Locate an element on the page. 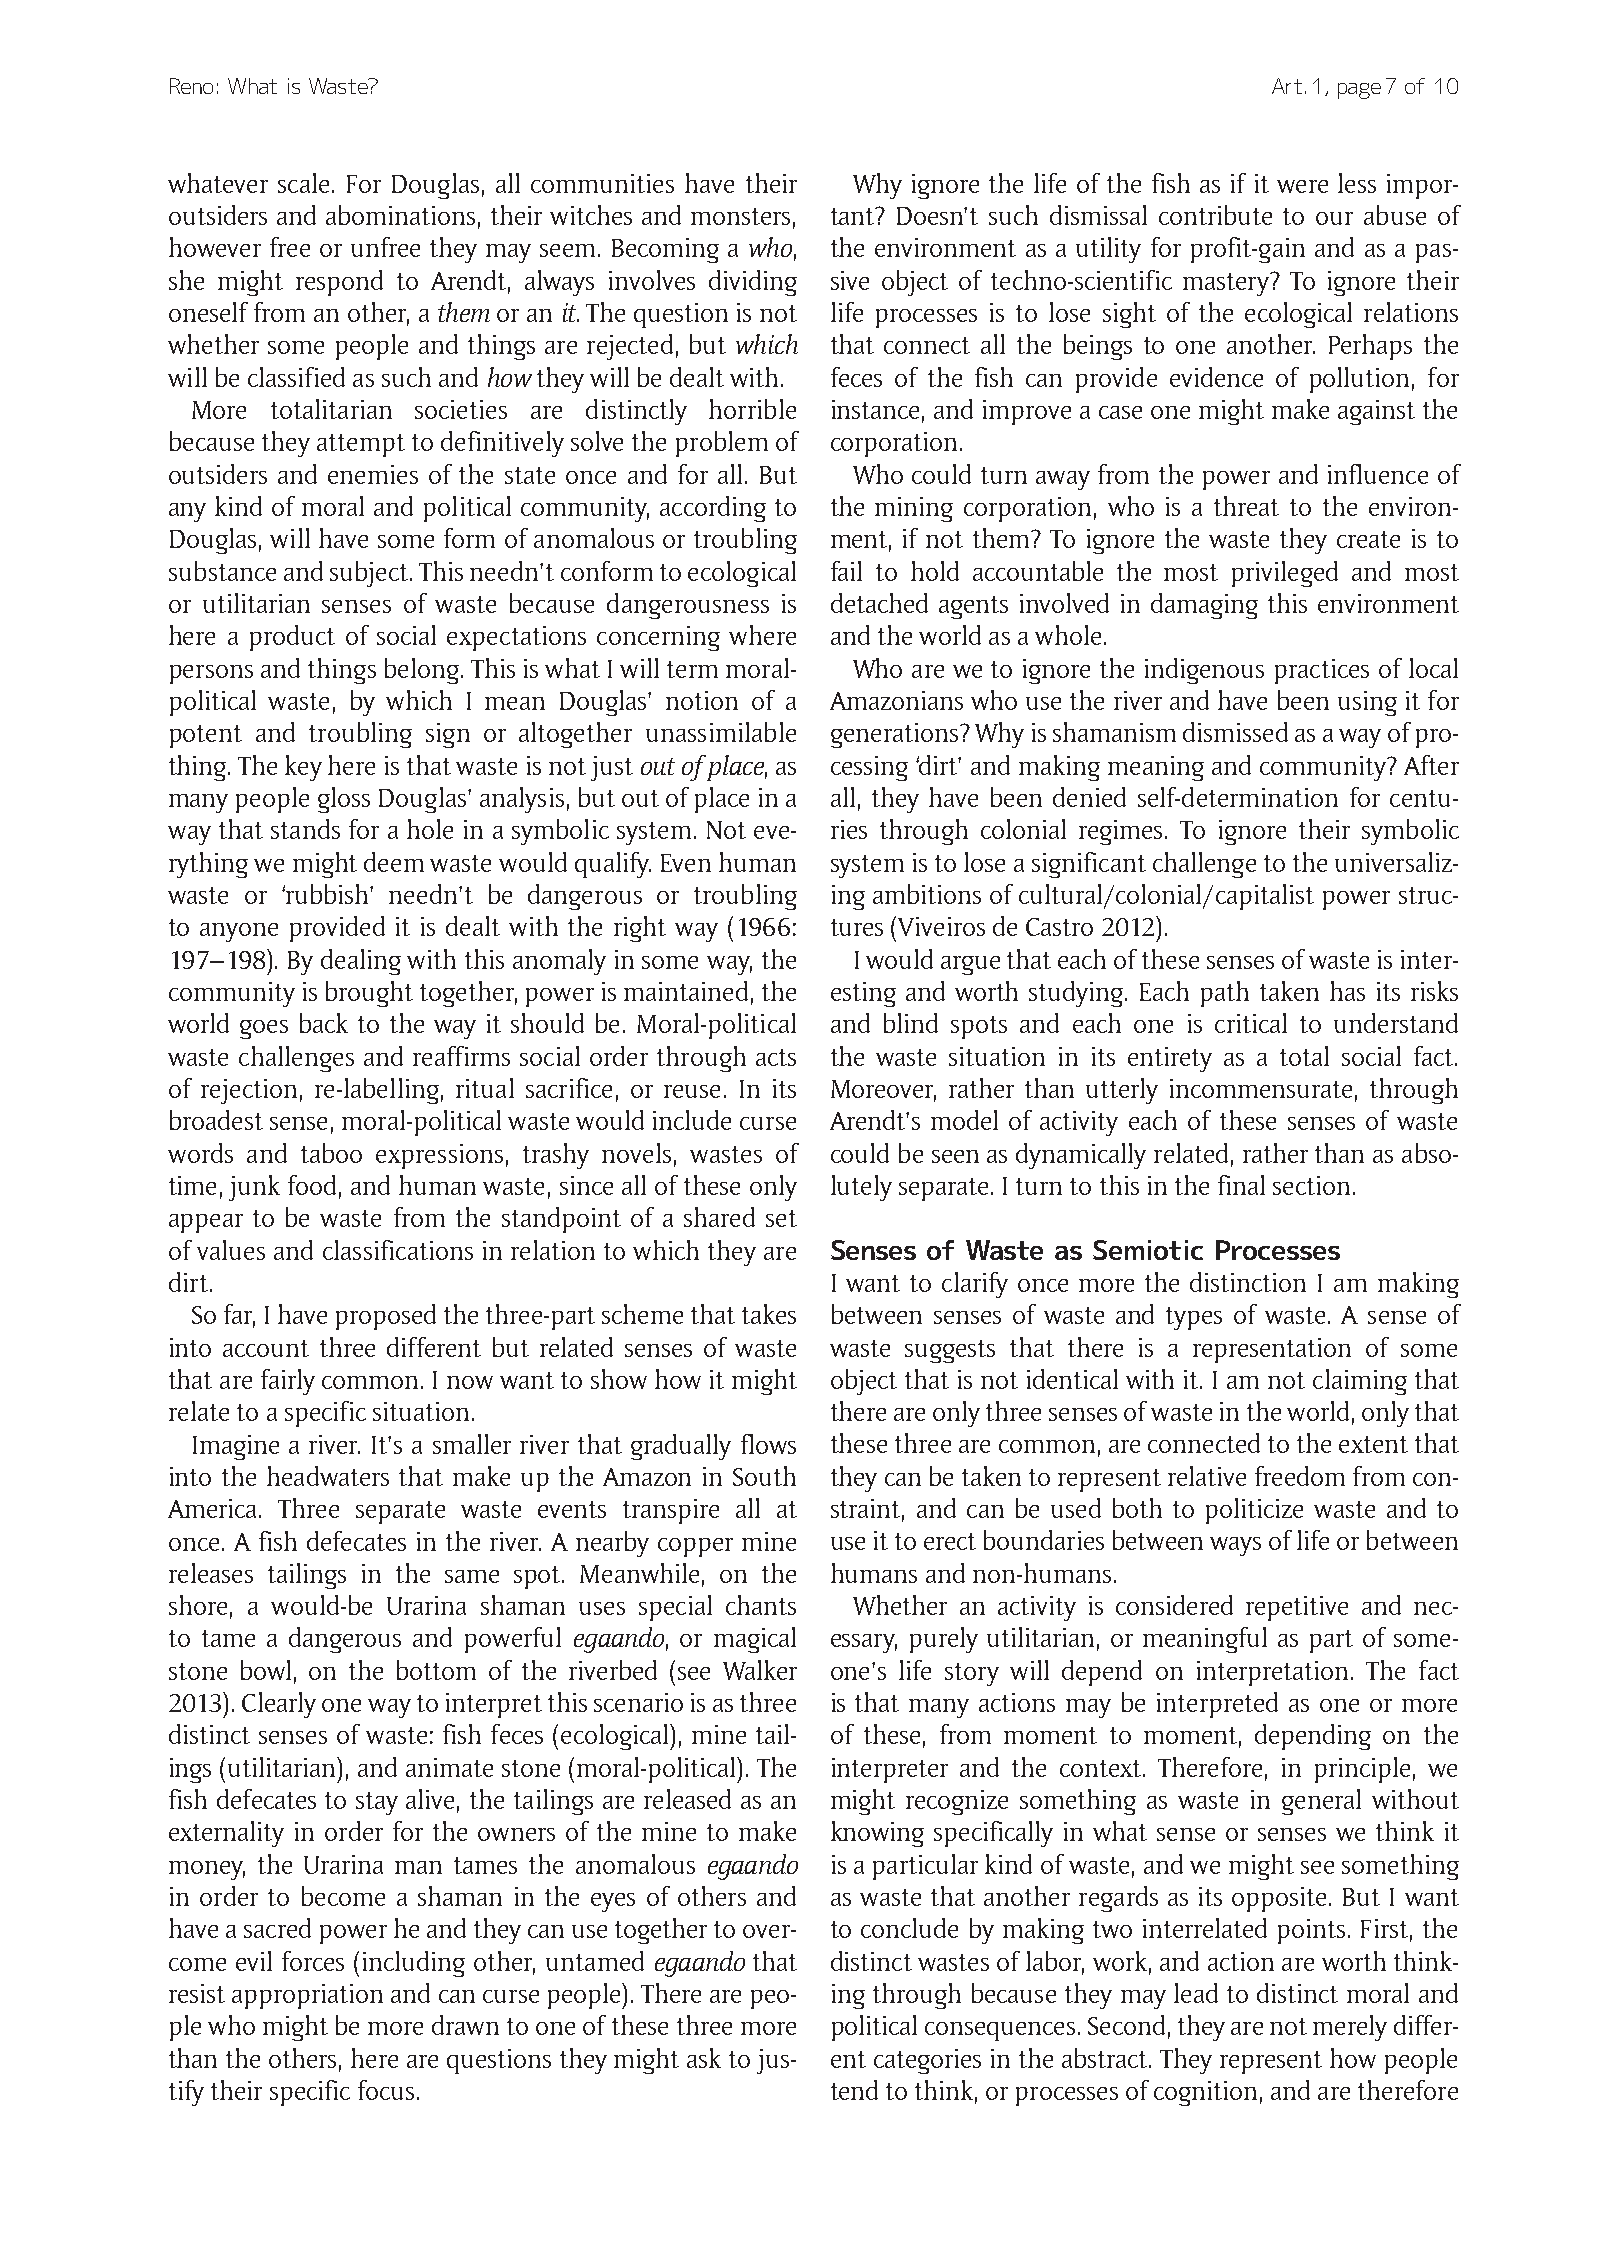 This image has width=1604, height=2268. taboo is located at coordinates (331, 1153).
